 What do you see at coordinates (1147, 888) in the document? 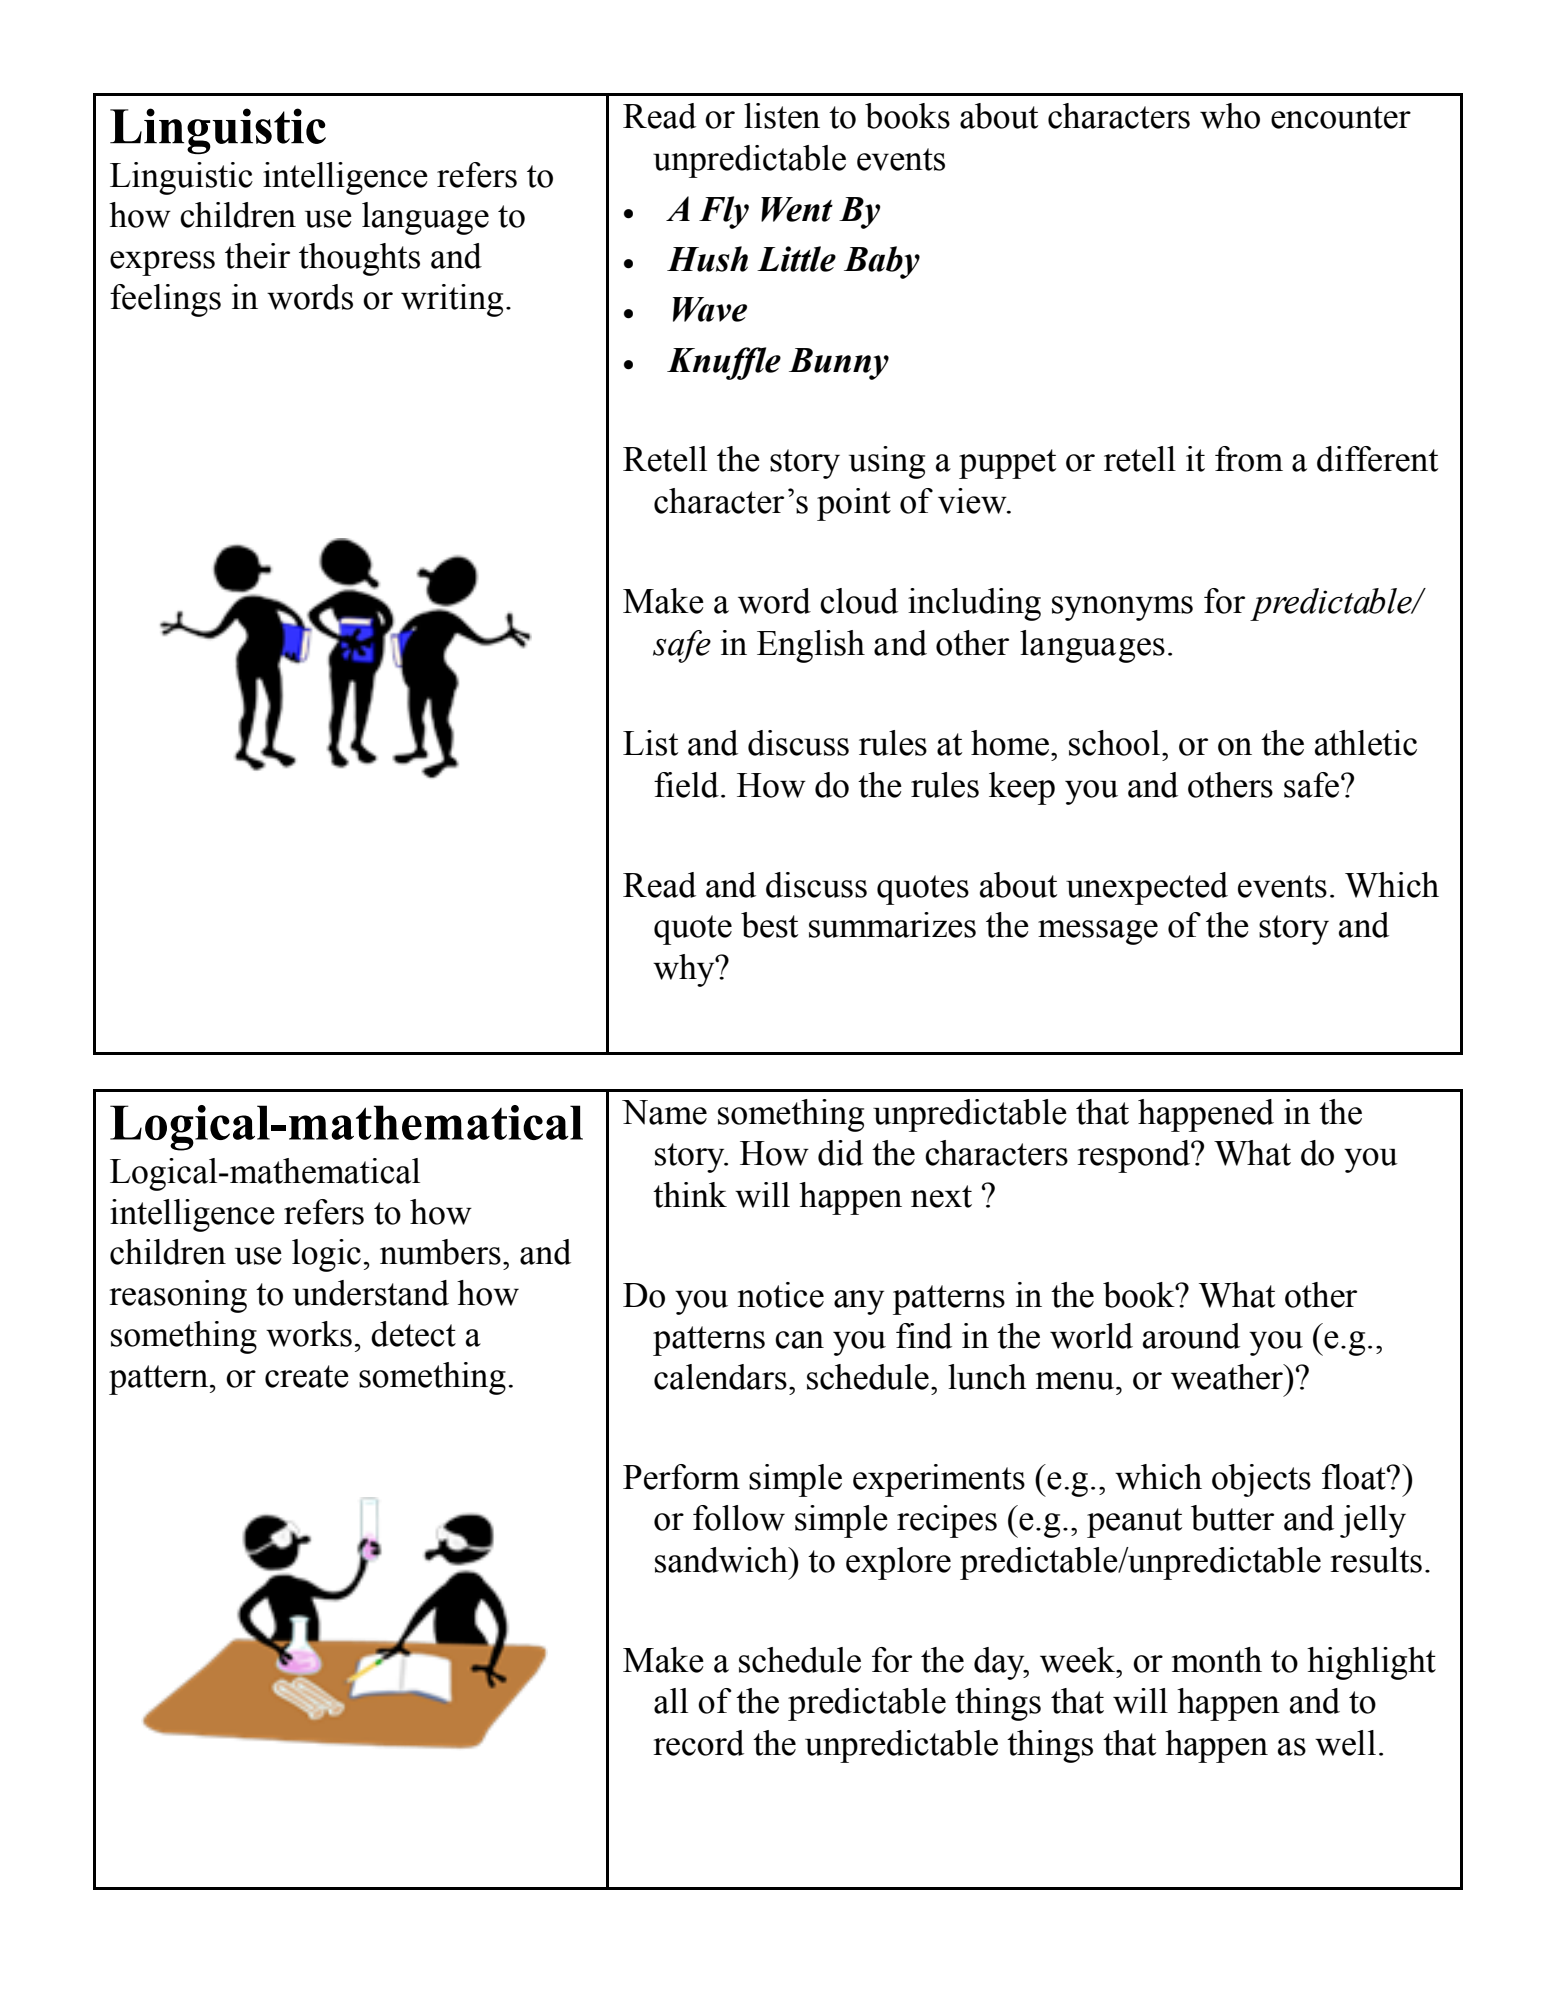
I see `unexpected` at bounding box center [1147, 888].
